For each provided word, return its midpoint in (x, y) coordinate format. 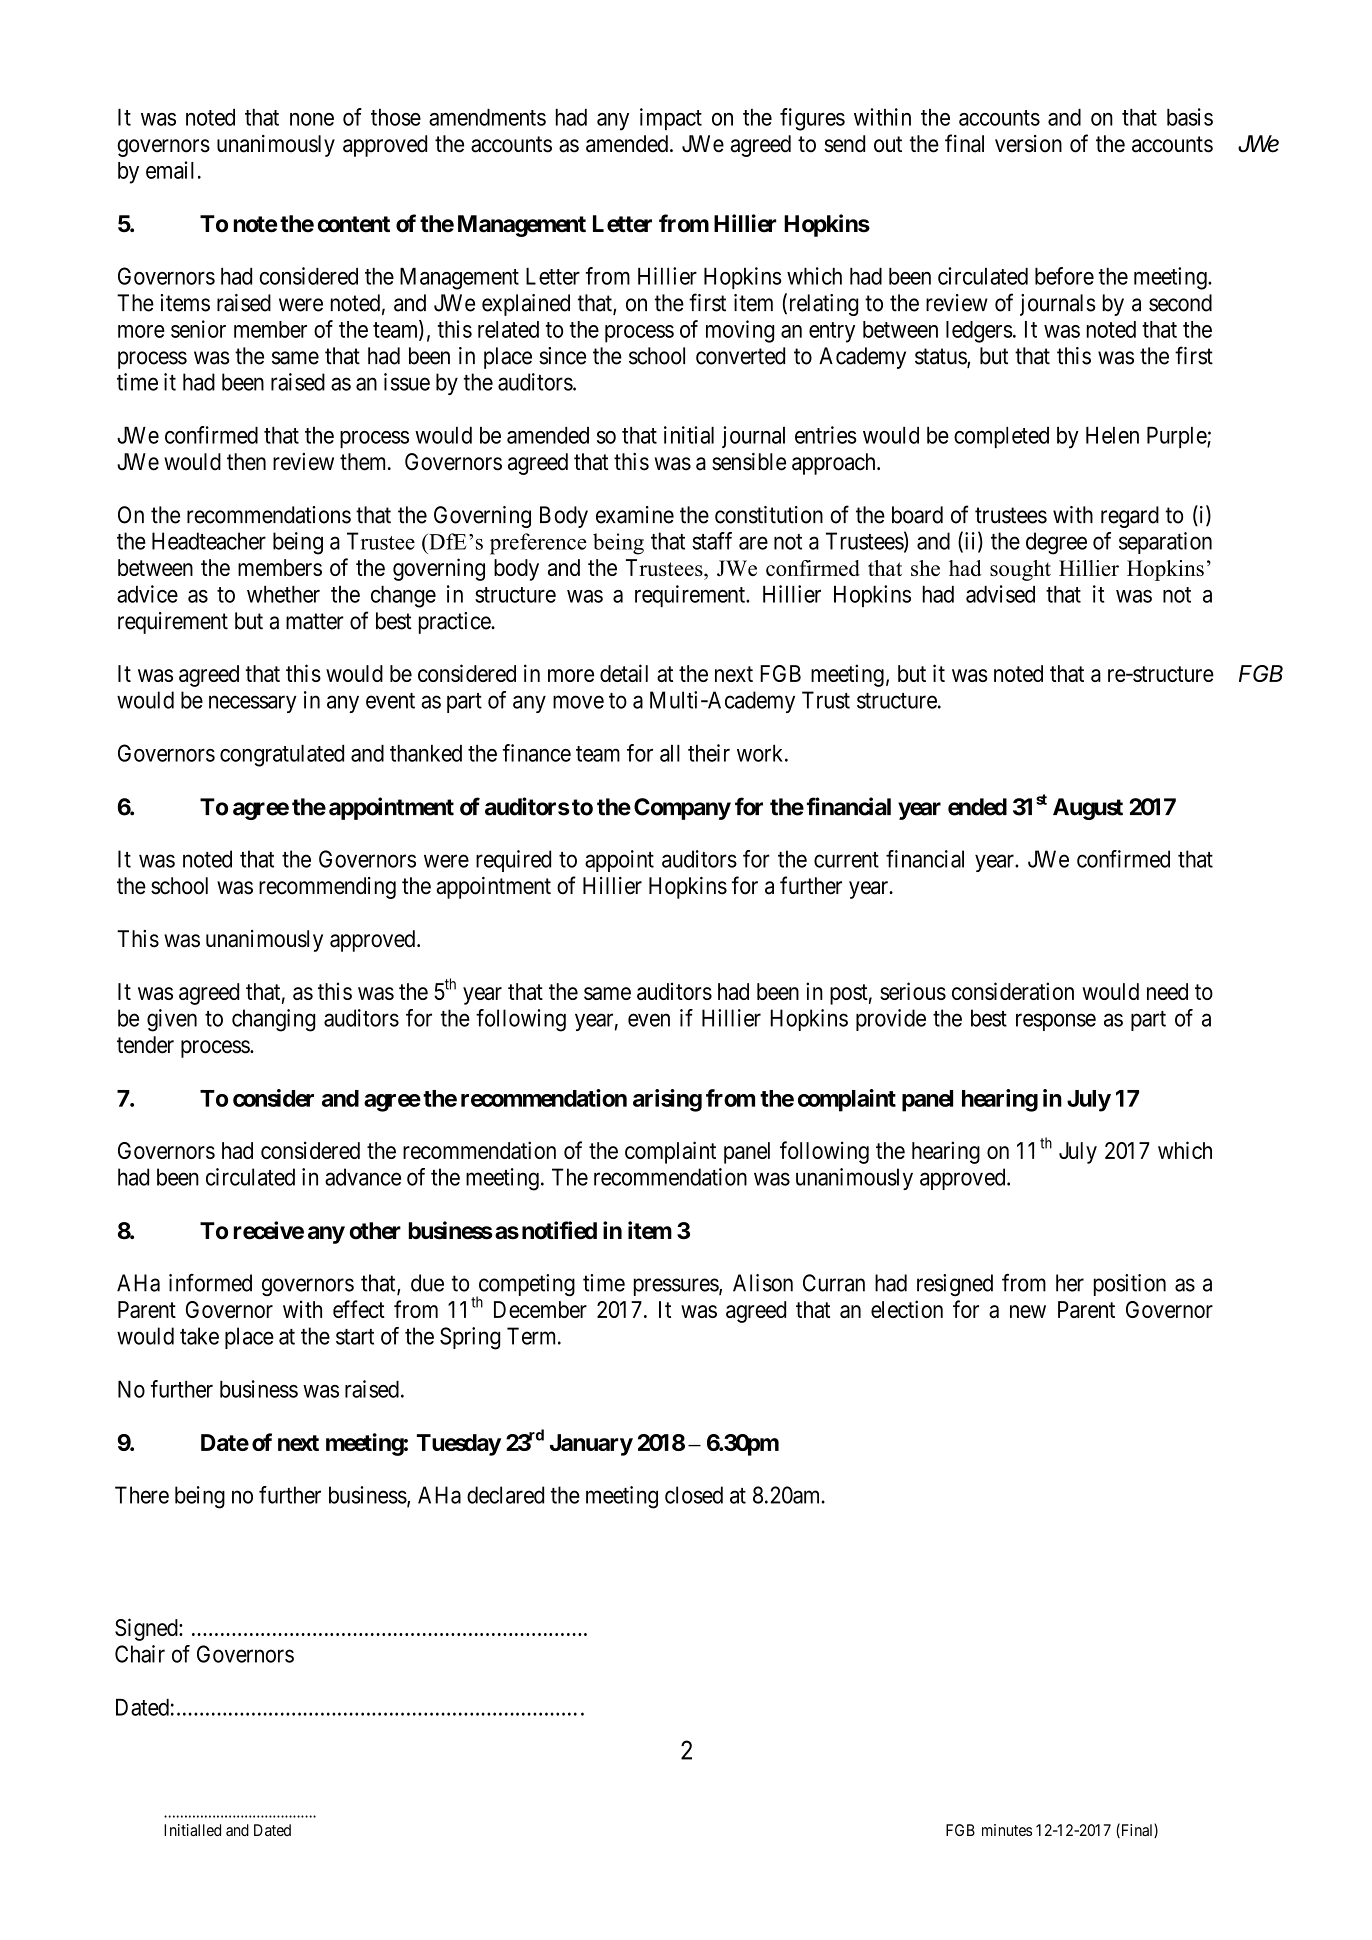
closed (694, 1495)
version (1028, 144)
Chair (140, 1654)
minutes (1007, 1830)
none (312, 119)
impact (671, 119)
